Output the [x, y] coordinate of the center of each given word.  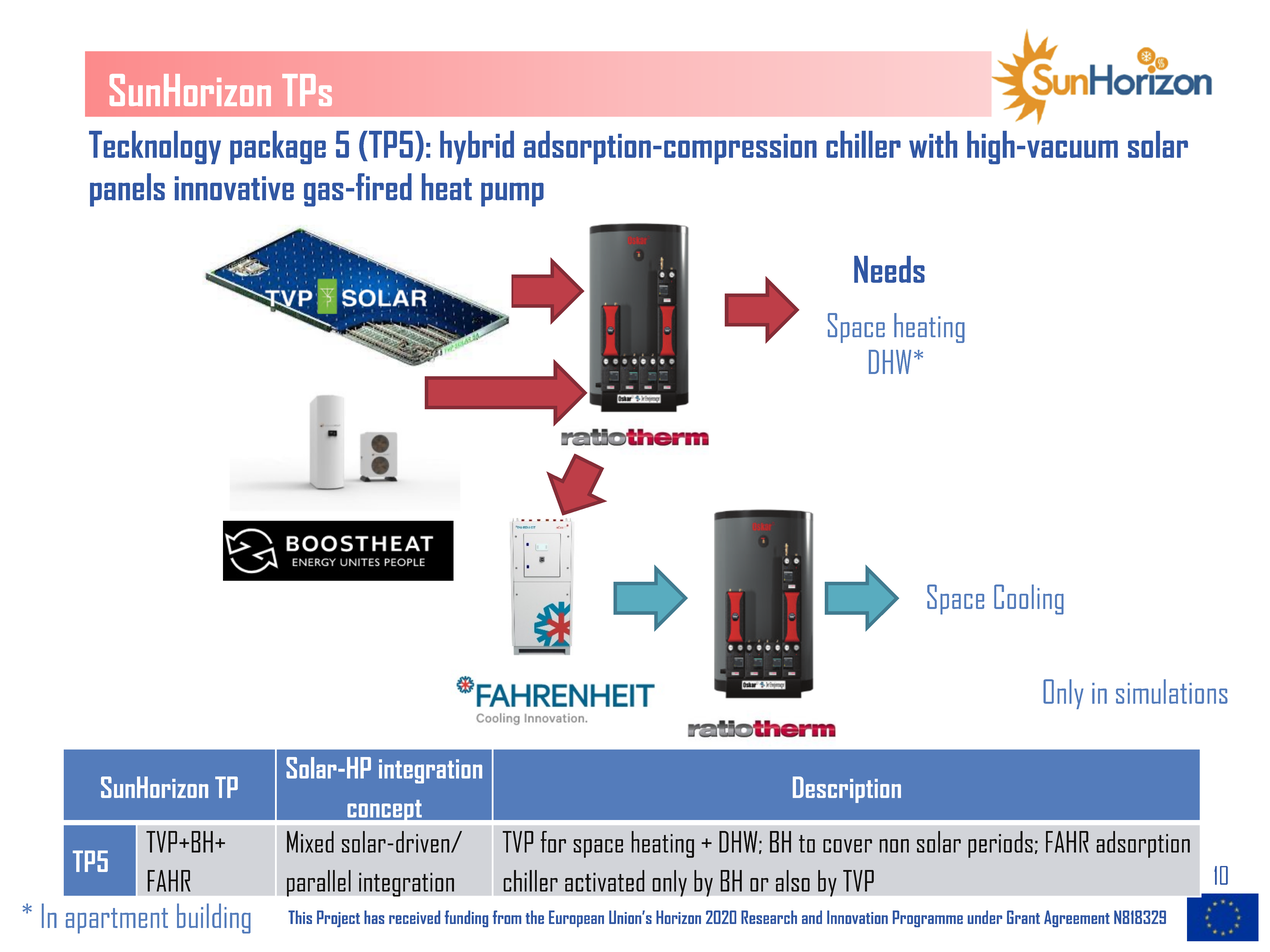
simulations [1172, 691]
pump [512, 195]
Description [847, 789]
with [933, 144]
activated [605, 881]
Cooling [1029, 599]
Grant [1023, 917]
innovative [234, 188]
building [214, 918]
